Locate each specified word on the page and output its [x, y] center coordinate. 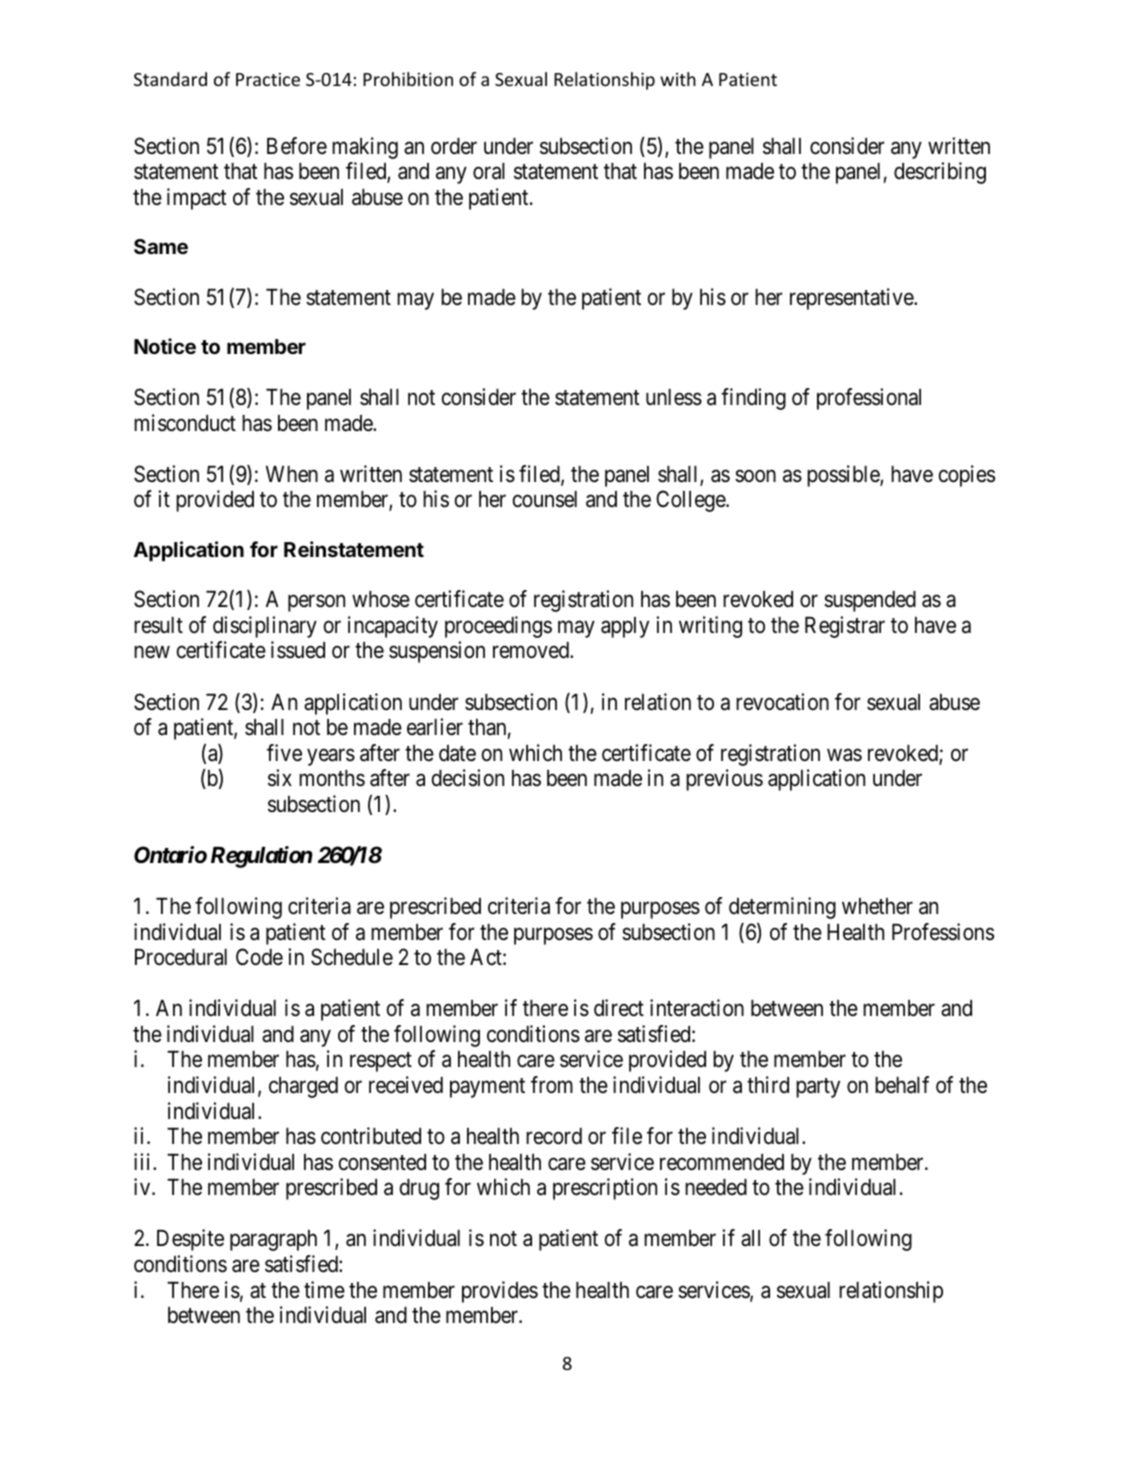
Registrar [845, 627]
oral [489, 171]
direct [619, 1008]
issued [298, 650]
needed [716, 1187]
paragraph [273, 1240]
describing [940, 173]
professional [869, 399]
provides [500, 1292]
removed [532, 650]
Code [259, 957]
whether [877, 906]
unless [674, 397]
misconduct [185, 423]
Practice [268, 79]
